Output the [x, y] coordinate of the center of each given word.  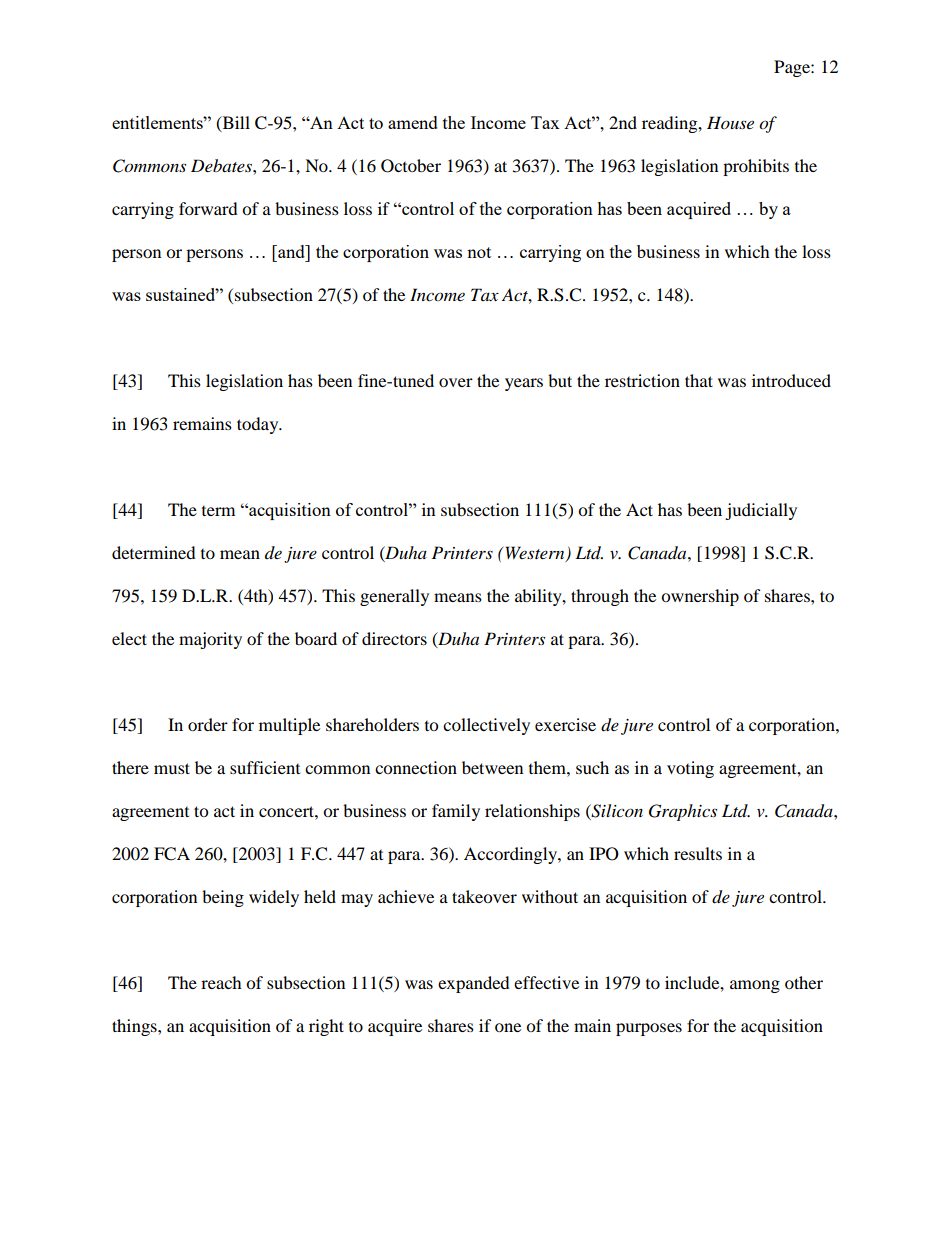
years [524, 384]
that [699, 380]
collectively [486, 726]
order [208, 724]
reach [221, 982]
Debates [222, 165]
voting [690, 769]
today [259, 425]
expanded [474, 984]
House [730, 122]
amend [413, 122]
